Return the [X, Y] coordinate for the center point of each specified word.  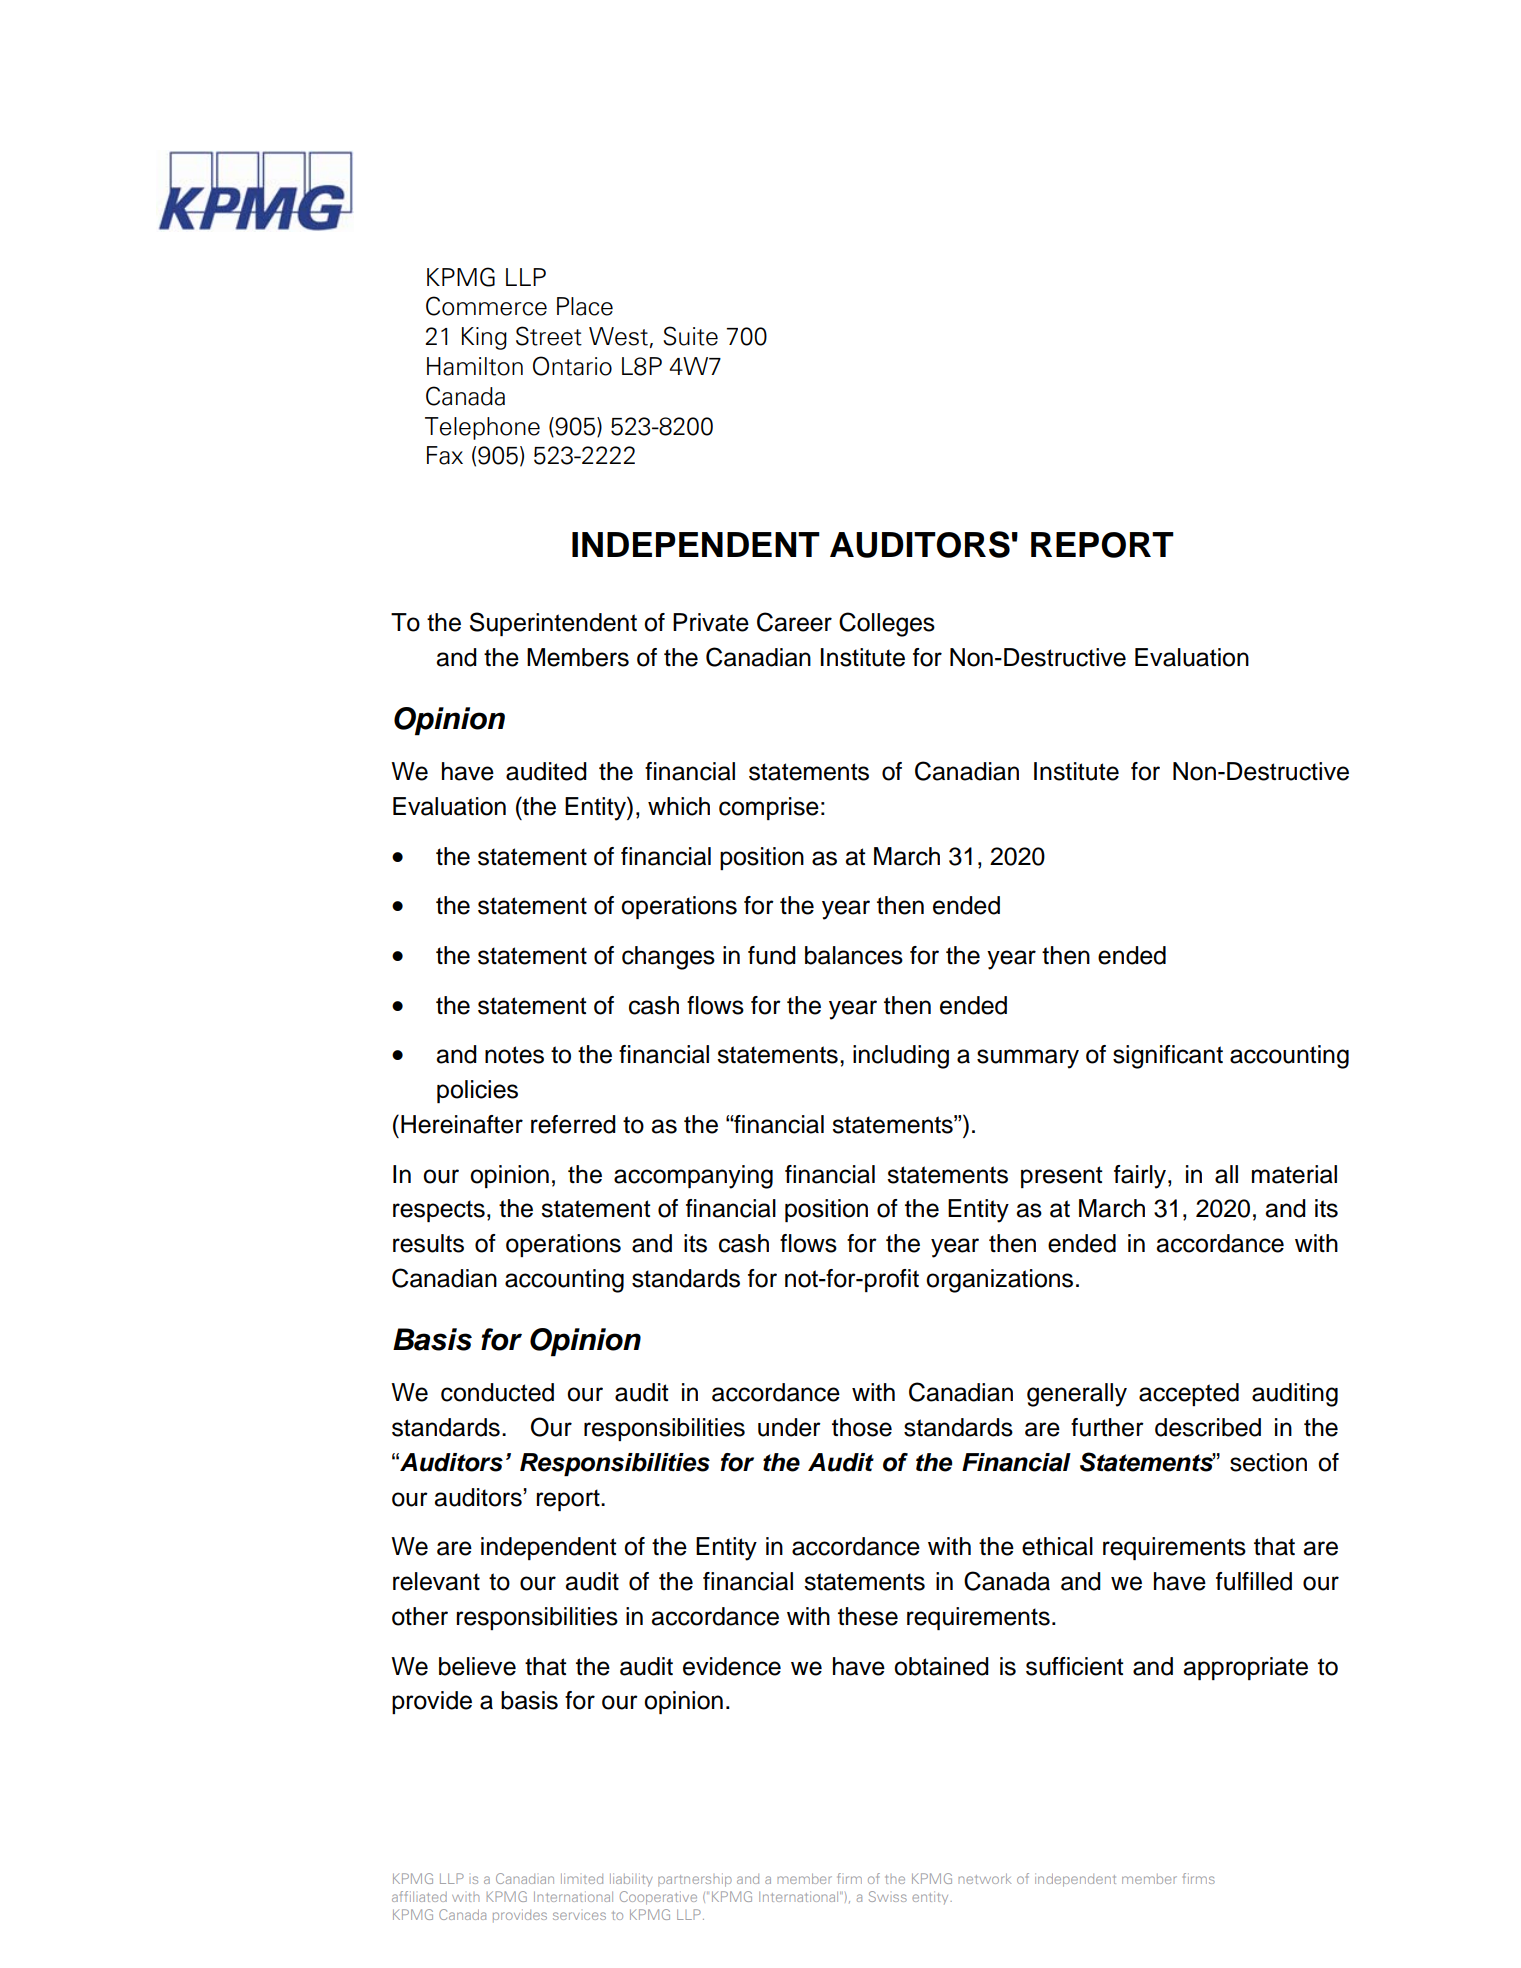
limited [582, 1878]
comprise [769, 808]
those [862, 1427]
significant [1168, 1057]
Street [549, 336]
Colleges [887, 624]
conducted [497, 1392]
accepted [1189, 1394]
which [679, 806]
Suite [690, 336]
